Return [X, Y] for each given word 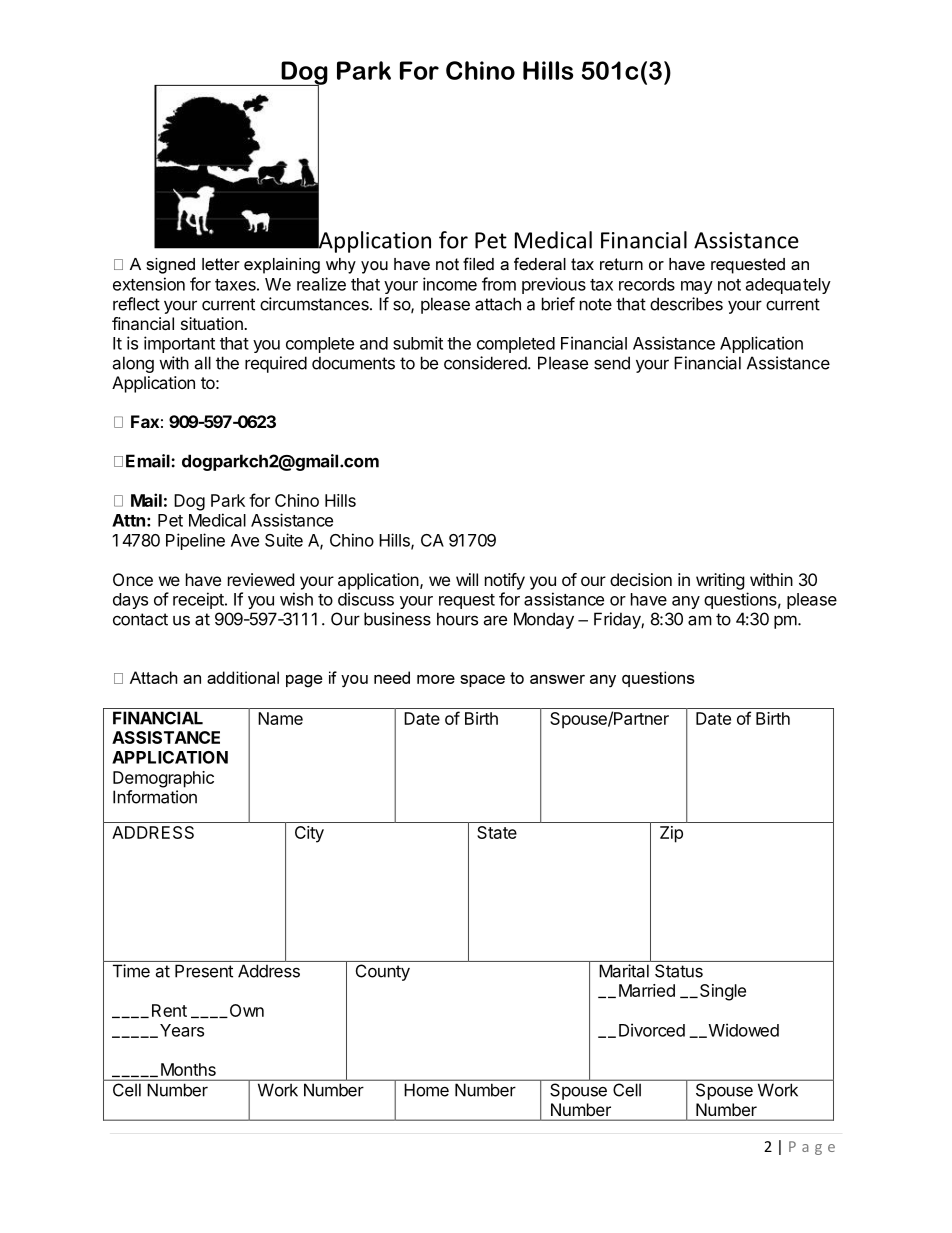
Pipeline [195, 541]
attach [498, 304]
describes [686, 304]
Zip [671, 834]
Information [155, 797]
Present [204, 971]
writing [720, 581]
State [497, 832]
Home [427, 1090]
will [467, 579]
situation [213, 323]
